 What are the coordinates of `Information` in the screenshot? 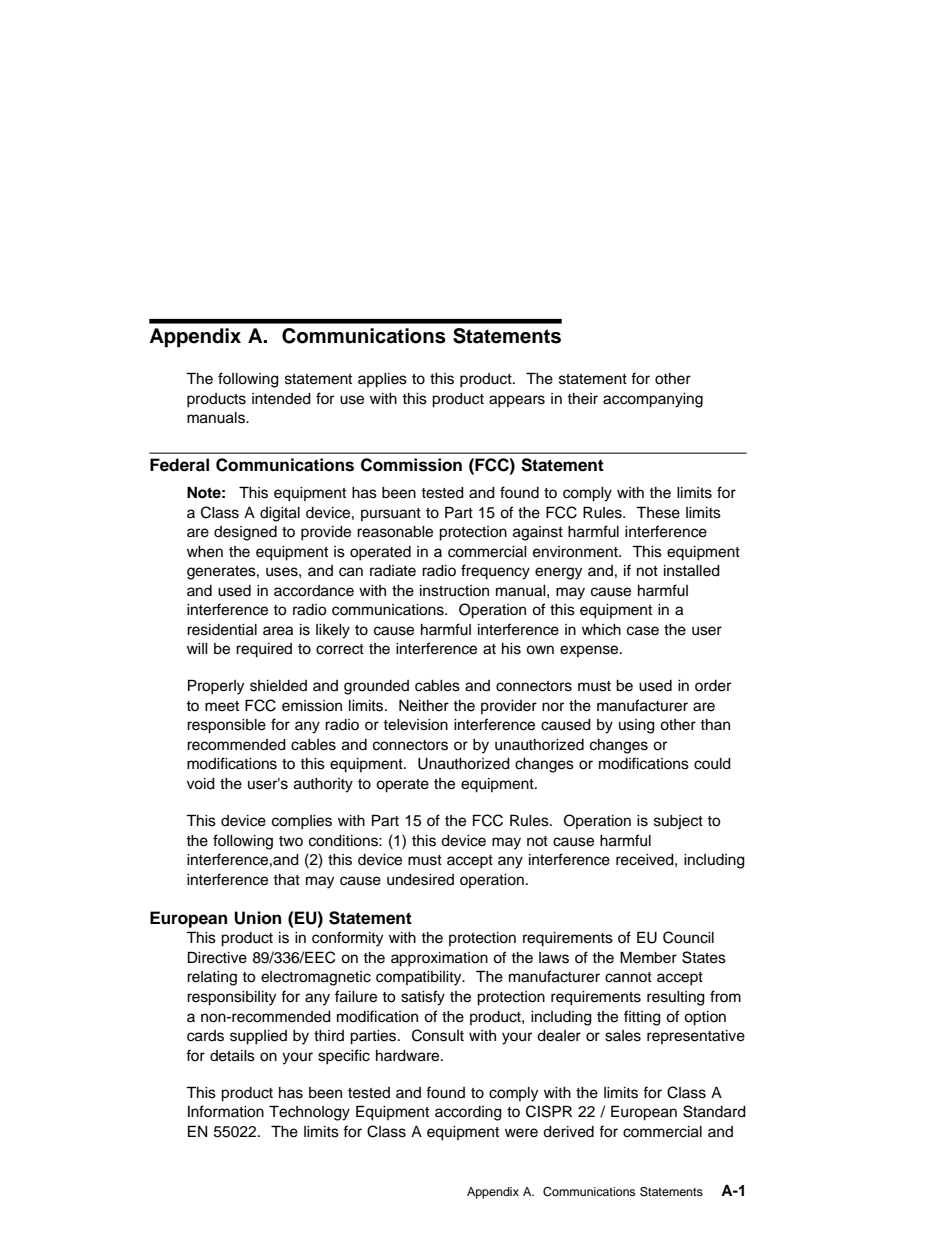 It's located at (226, 1111).
